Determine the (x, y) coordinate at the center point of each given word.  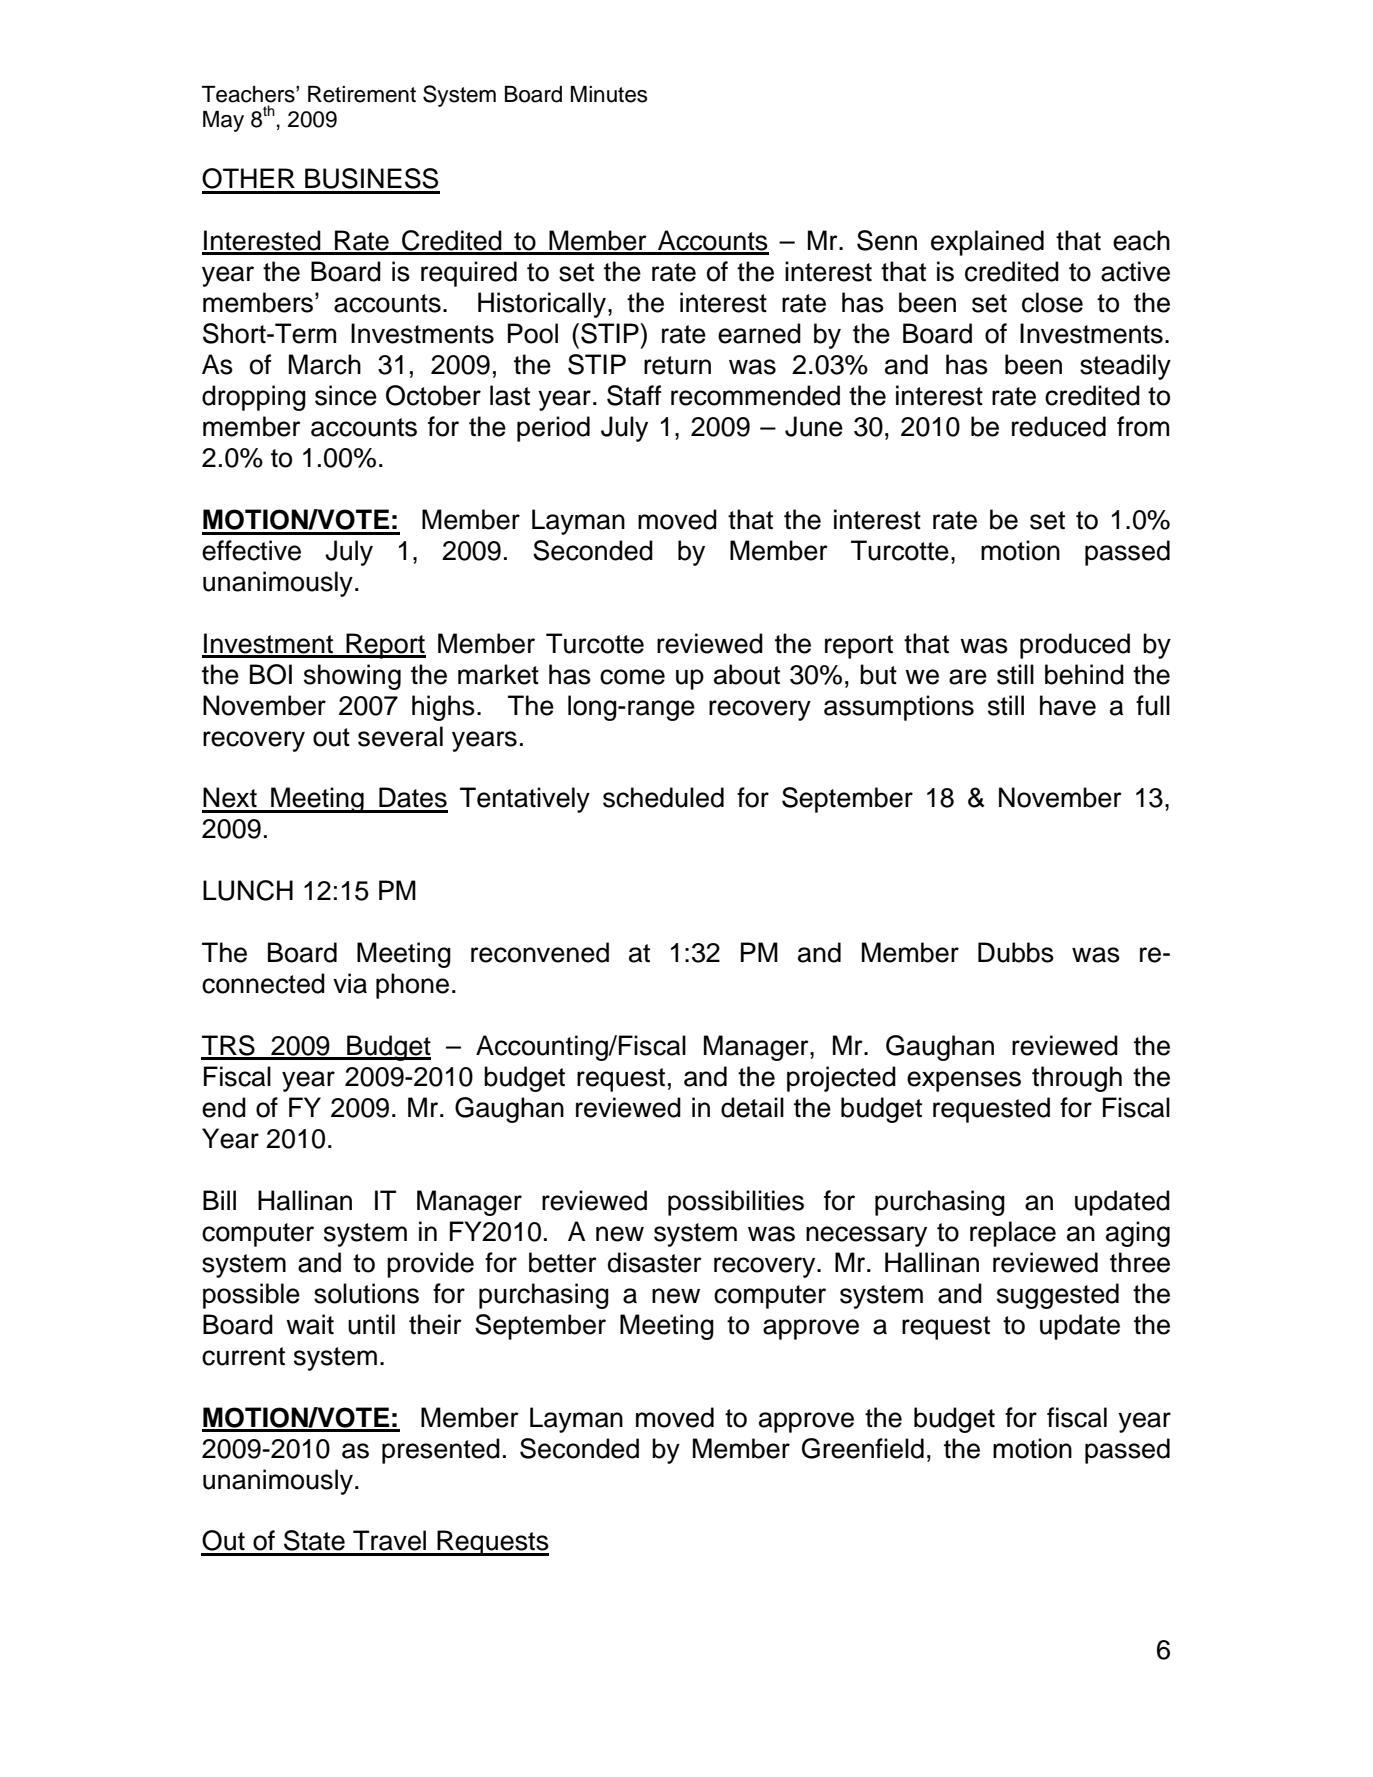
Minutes (609, 94)
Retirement (362, 94)
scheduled (663, 797)
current (243, 1356)
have (1068, 705)
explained (987, 243)
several (400, 736)
